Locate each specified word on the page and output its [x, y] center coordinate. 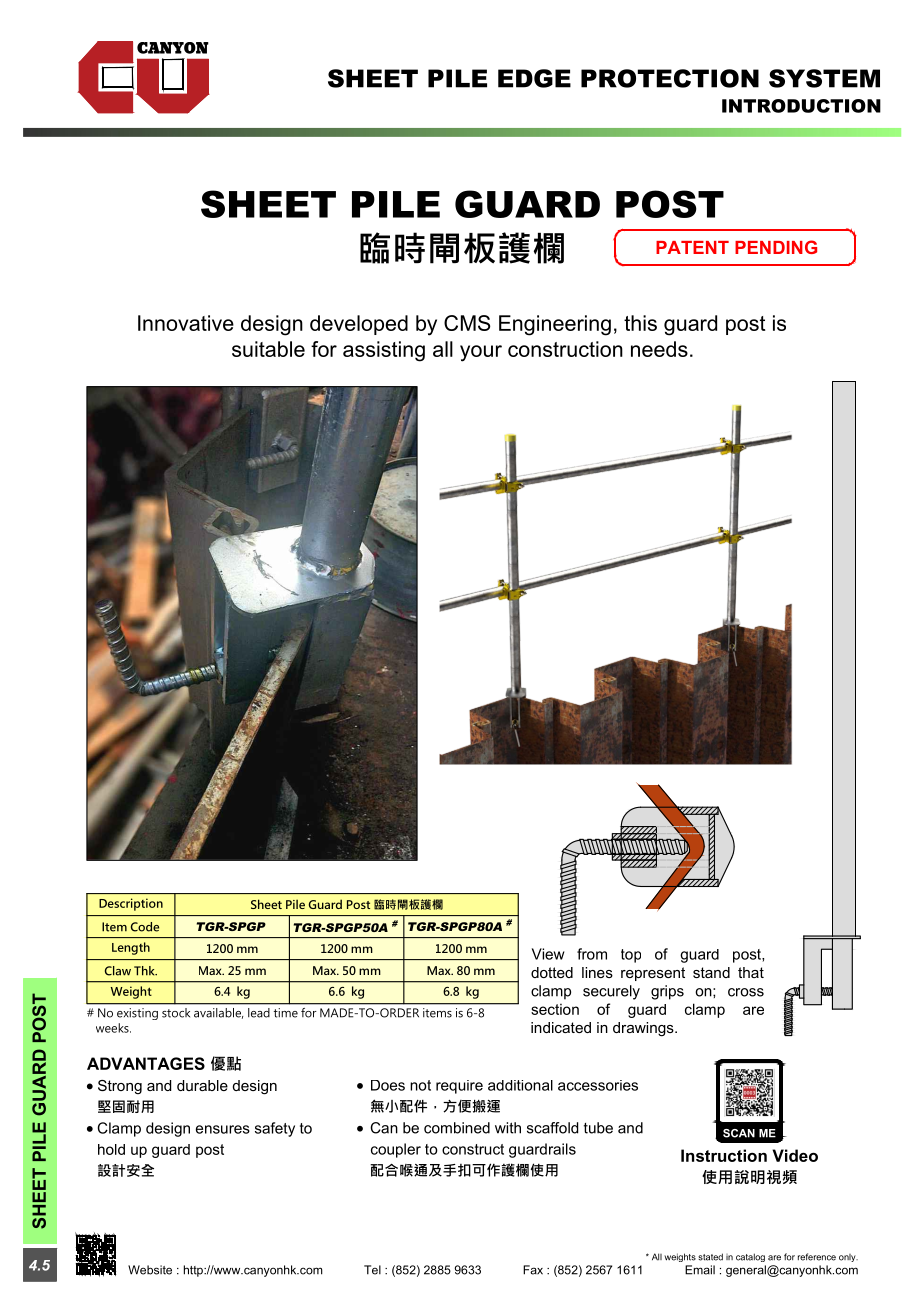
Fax [533, 1270]
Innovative [186, 323]
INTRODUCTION [801, 106]
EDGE [534, 78]
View [548, 954]
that [751, 972]
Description [131, 904]
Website [150, 1270]
